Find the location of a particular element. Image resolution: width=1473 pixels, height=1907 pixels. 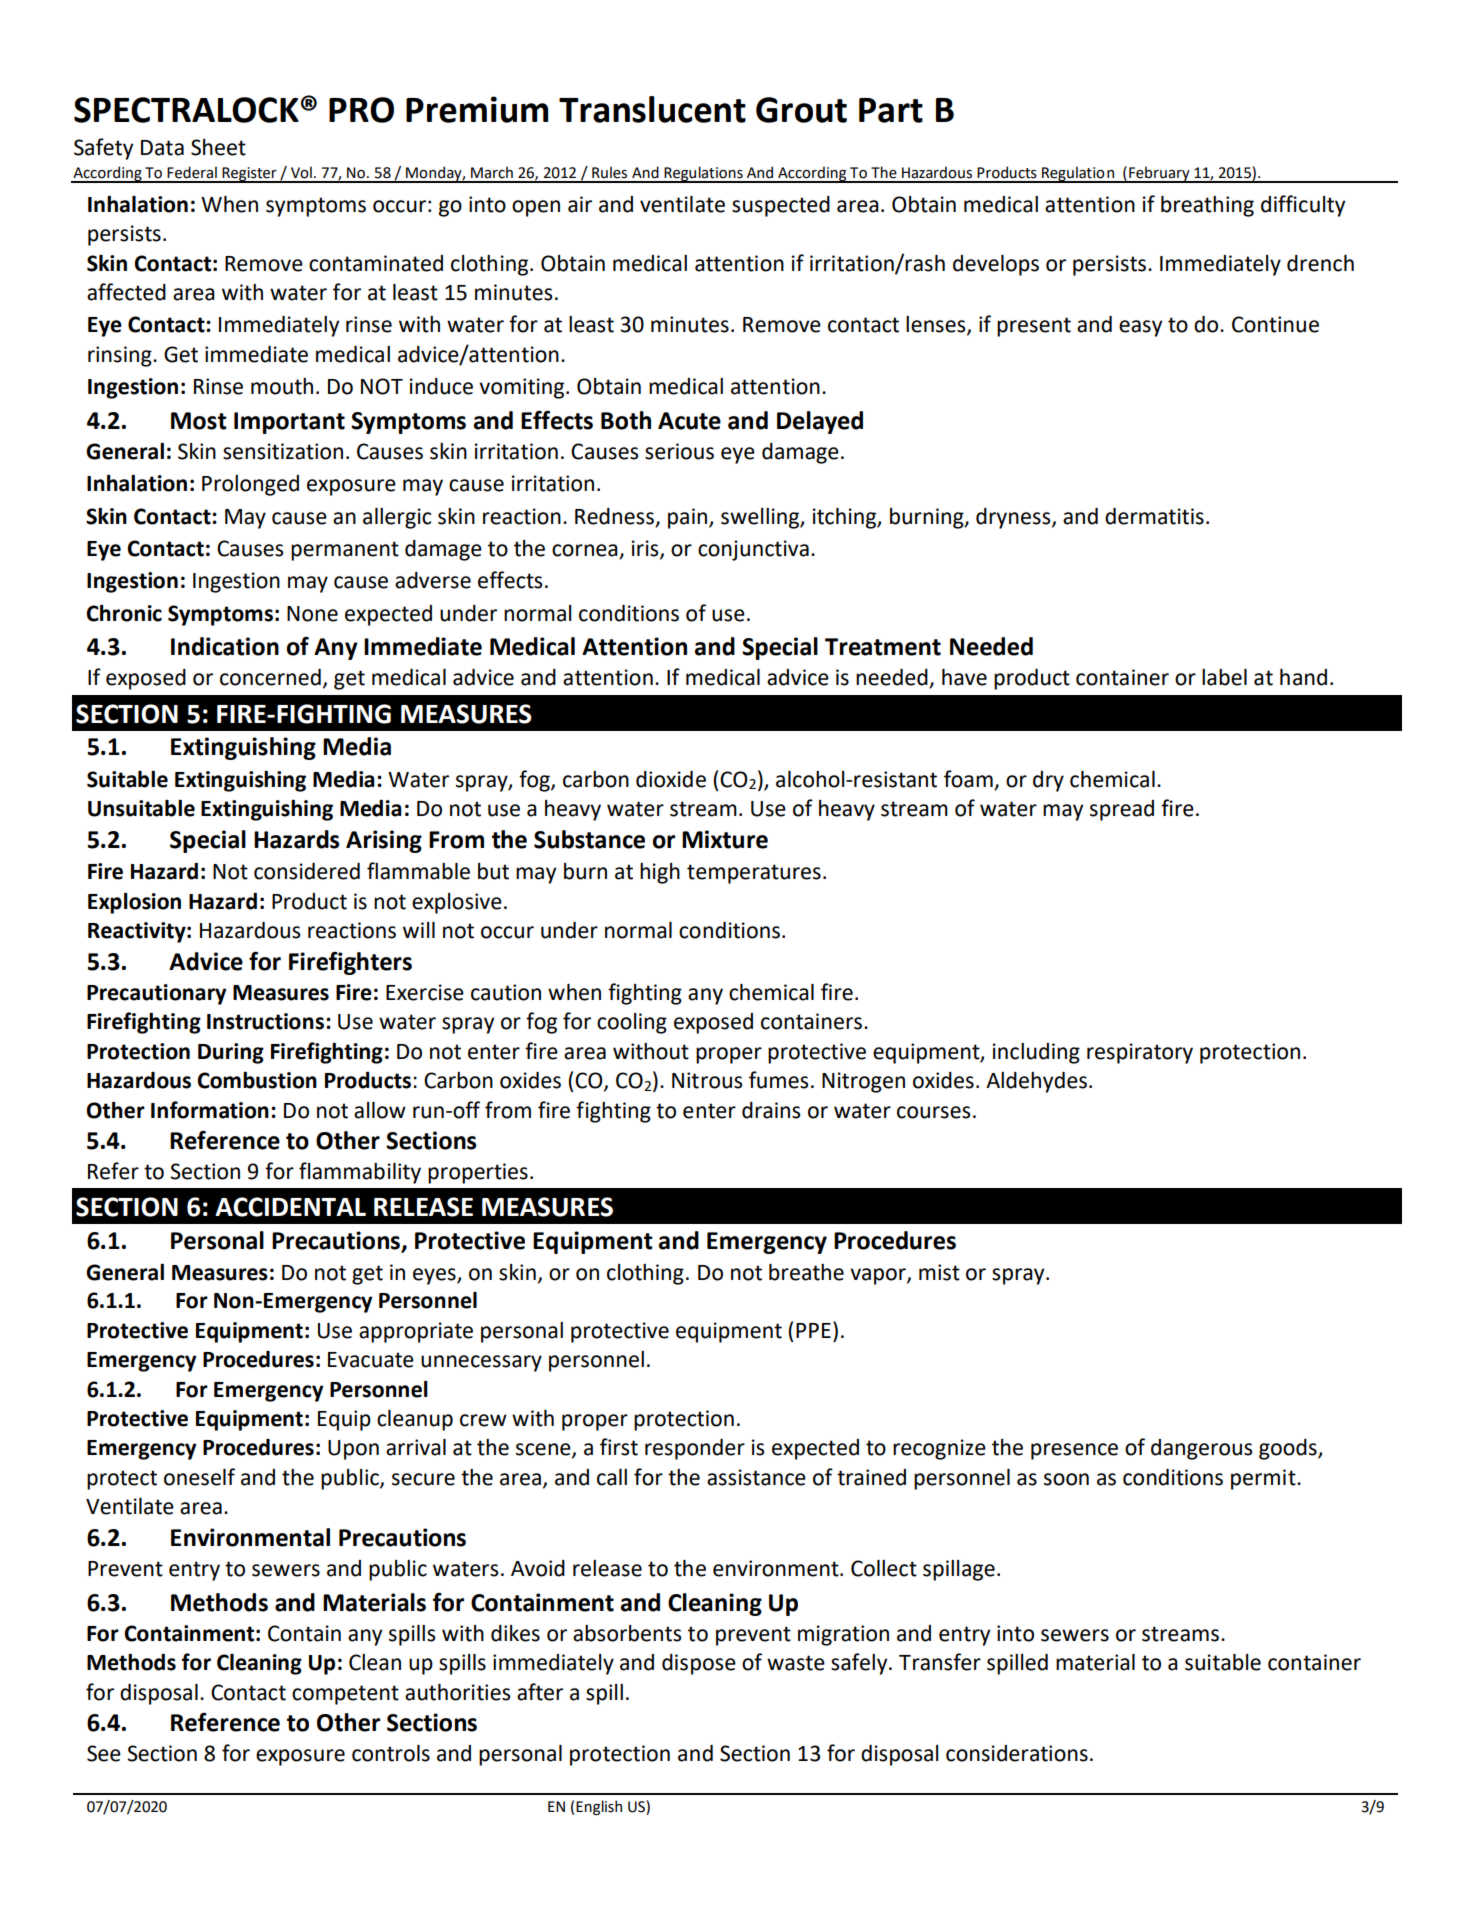

PPE is located at coordinates (813, 1330).
